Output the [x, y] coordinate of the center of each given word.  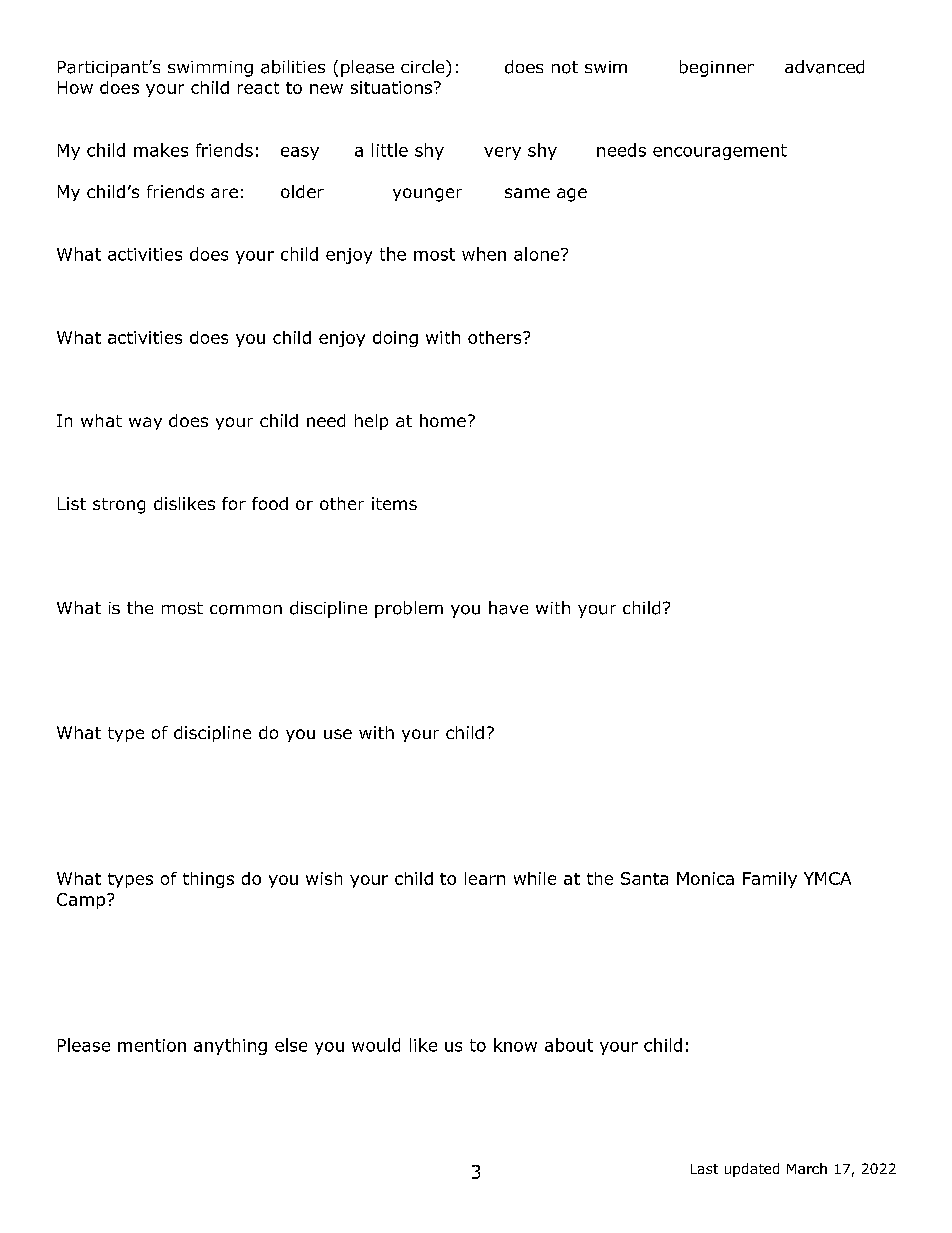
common [246, 610]
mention [152, 1045]
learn [485, 878]
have [508, 608]
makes [161, 150]
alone [538, 254]
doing [395, 339]
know [515, 1045]
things [208, 880]
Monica [705, 878]
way [145, 423]
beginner [717, 68]
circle [424, 66]
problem [409, 609]
